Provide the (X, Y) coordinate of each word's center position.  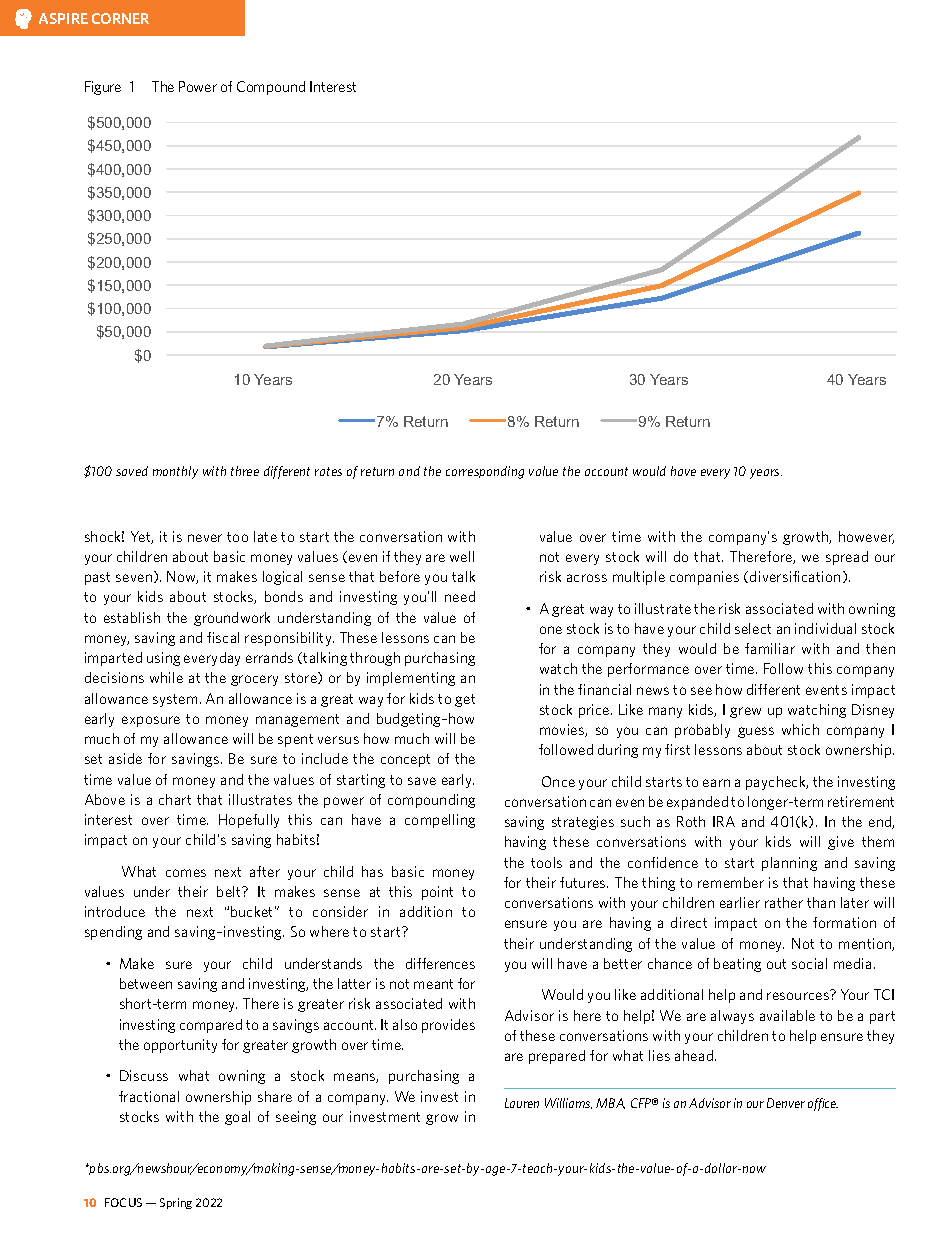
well (462, 556)
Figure (103, 88)
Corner (120, 18)
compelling (440, 821)
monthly (175, 472)
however (866, 537)
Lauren (522, 1103)
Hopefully (249, 821)
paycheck (777, 783)
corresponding (485, 472)
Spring (176, 1203)
